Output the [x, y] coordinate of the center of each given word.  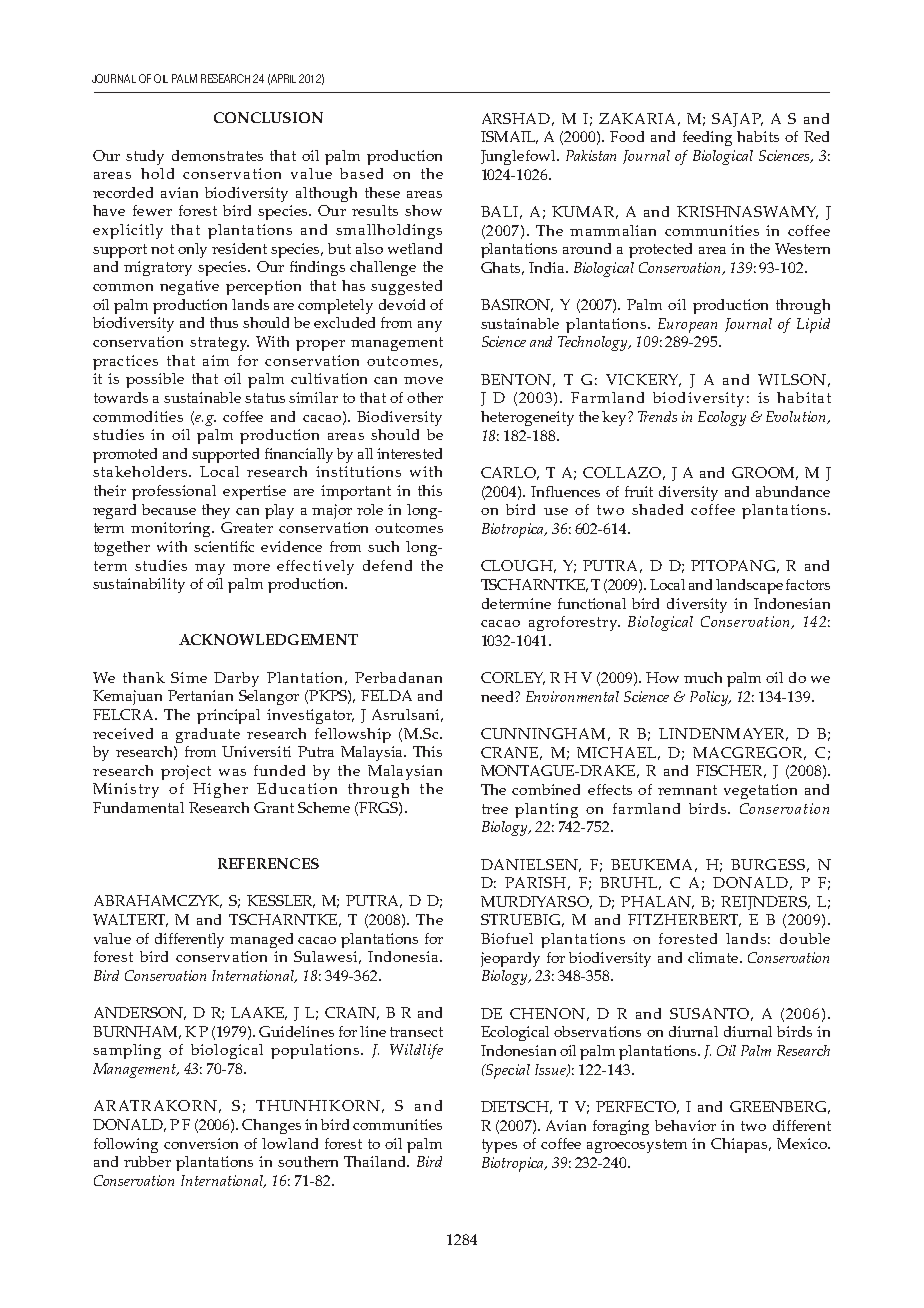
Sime [189, 677]
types [499, 1146]
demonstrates [217, 155]
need [498, 696]
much [703, 677]
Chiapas [740, 1145]
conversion [201, 1143]
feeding [707, 138]
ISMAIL [509, 137]
